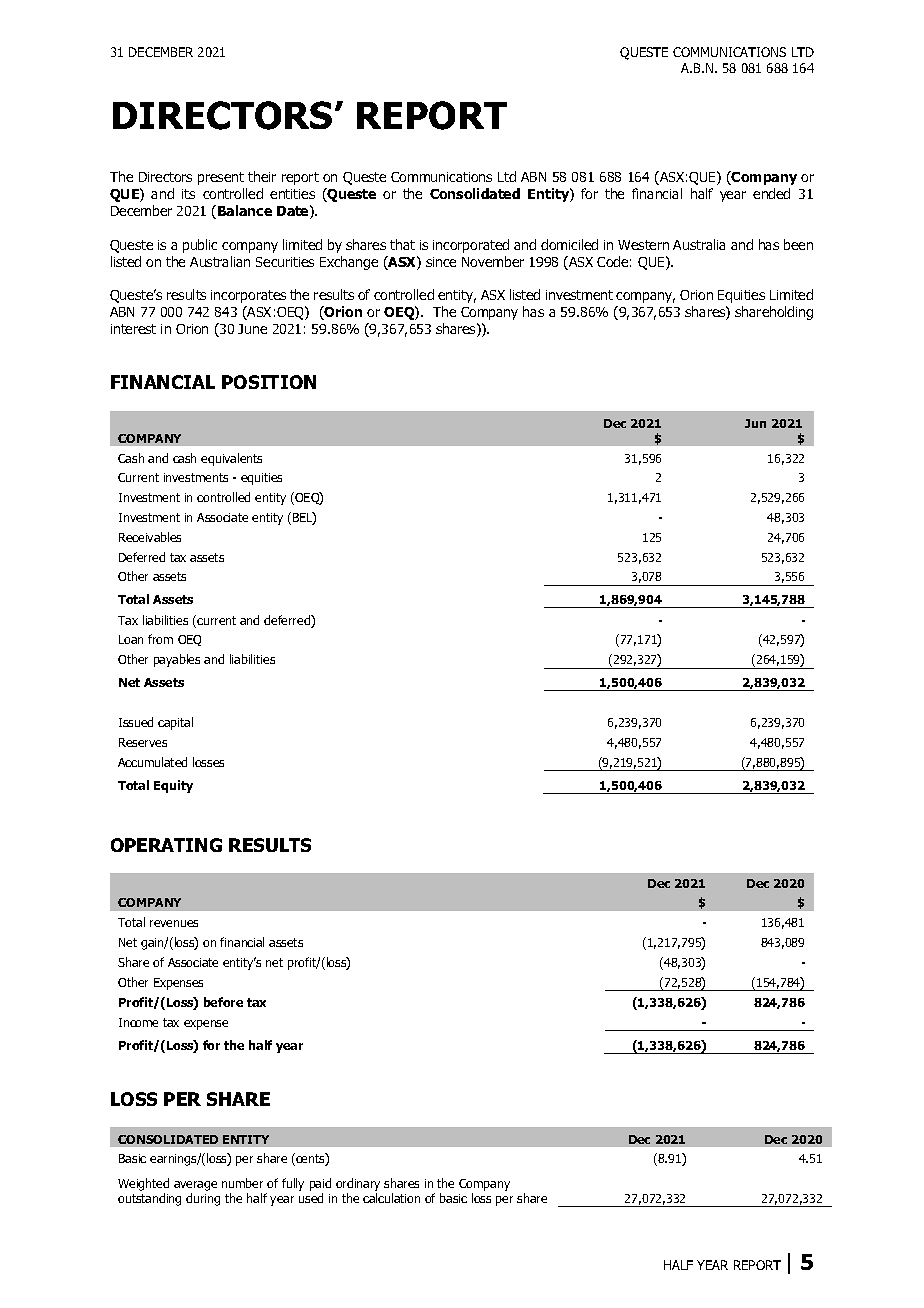 Image resolution: width=924 pixels, height=1308 pixels. What do you see at coordinates (771, 193) in the document?
I see `ended` at bounding box center [771, 193].
